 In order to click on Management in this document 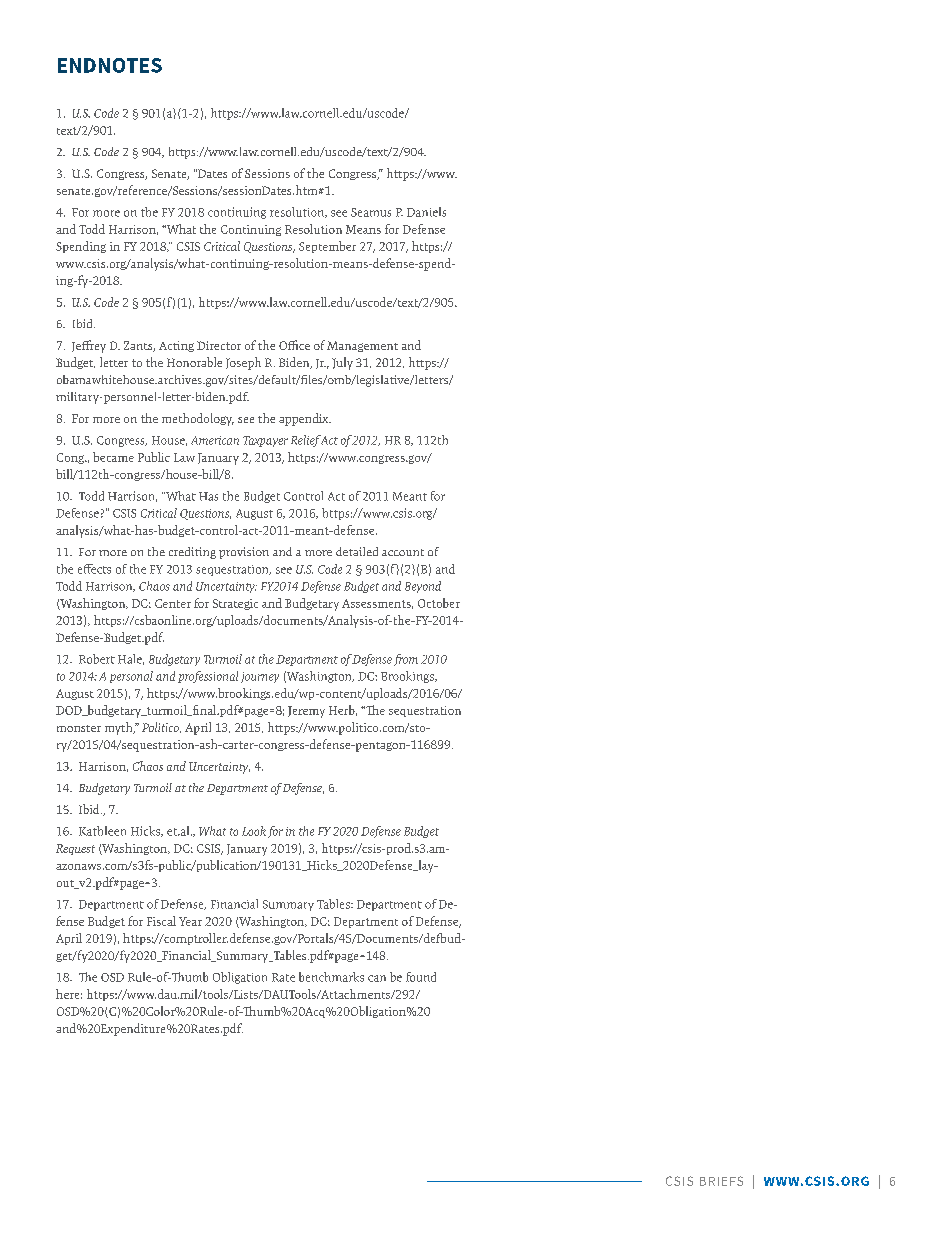, I will do `click(362, 346)`.
